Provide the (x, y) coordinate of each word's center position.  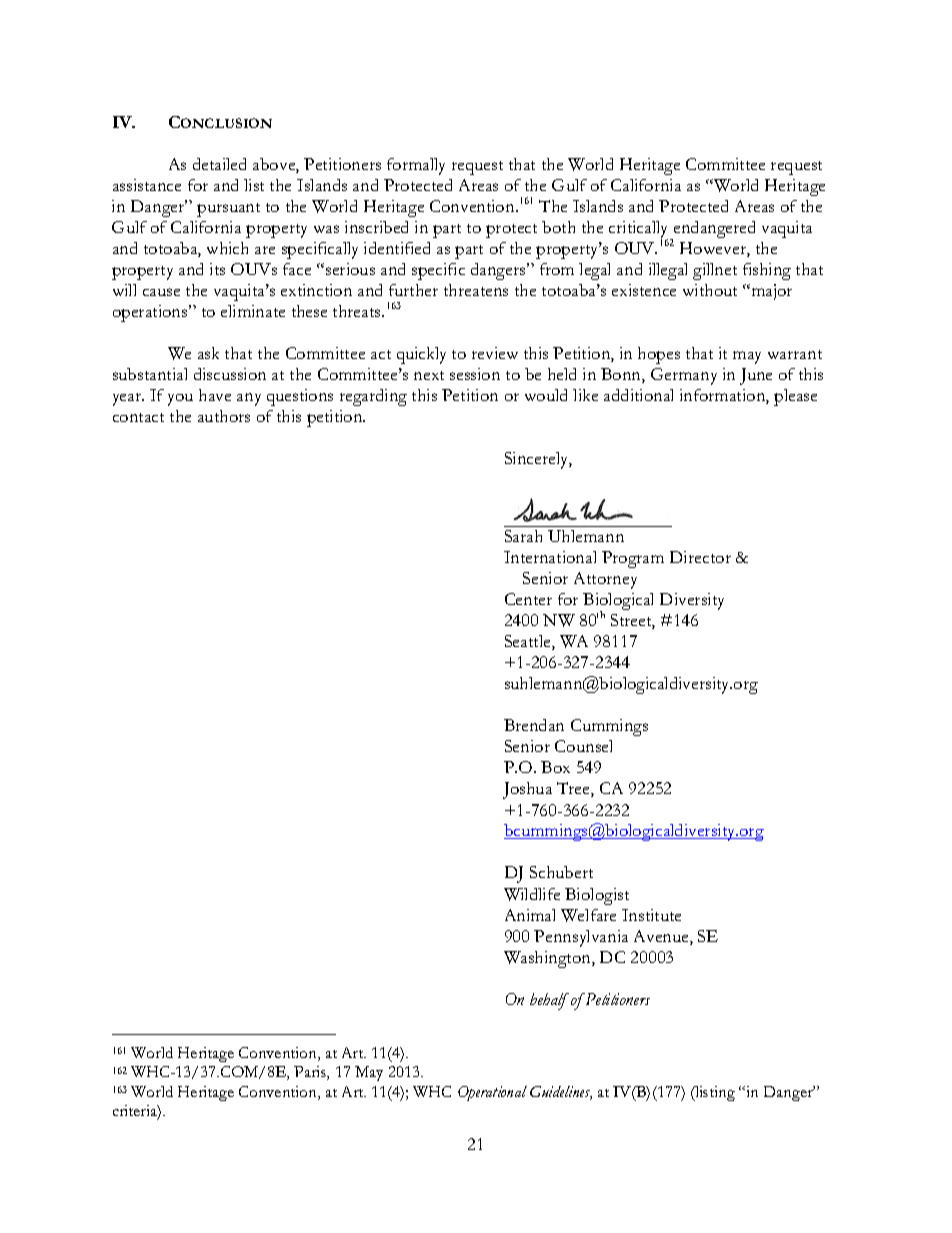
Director (700, 557)
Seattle (529, 642)
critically (640, 230)
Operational (492, 1093)
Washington (548, 959)
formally (416, 166)
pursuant (228, 210)
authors (224, 416)
